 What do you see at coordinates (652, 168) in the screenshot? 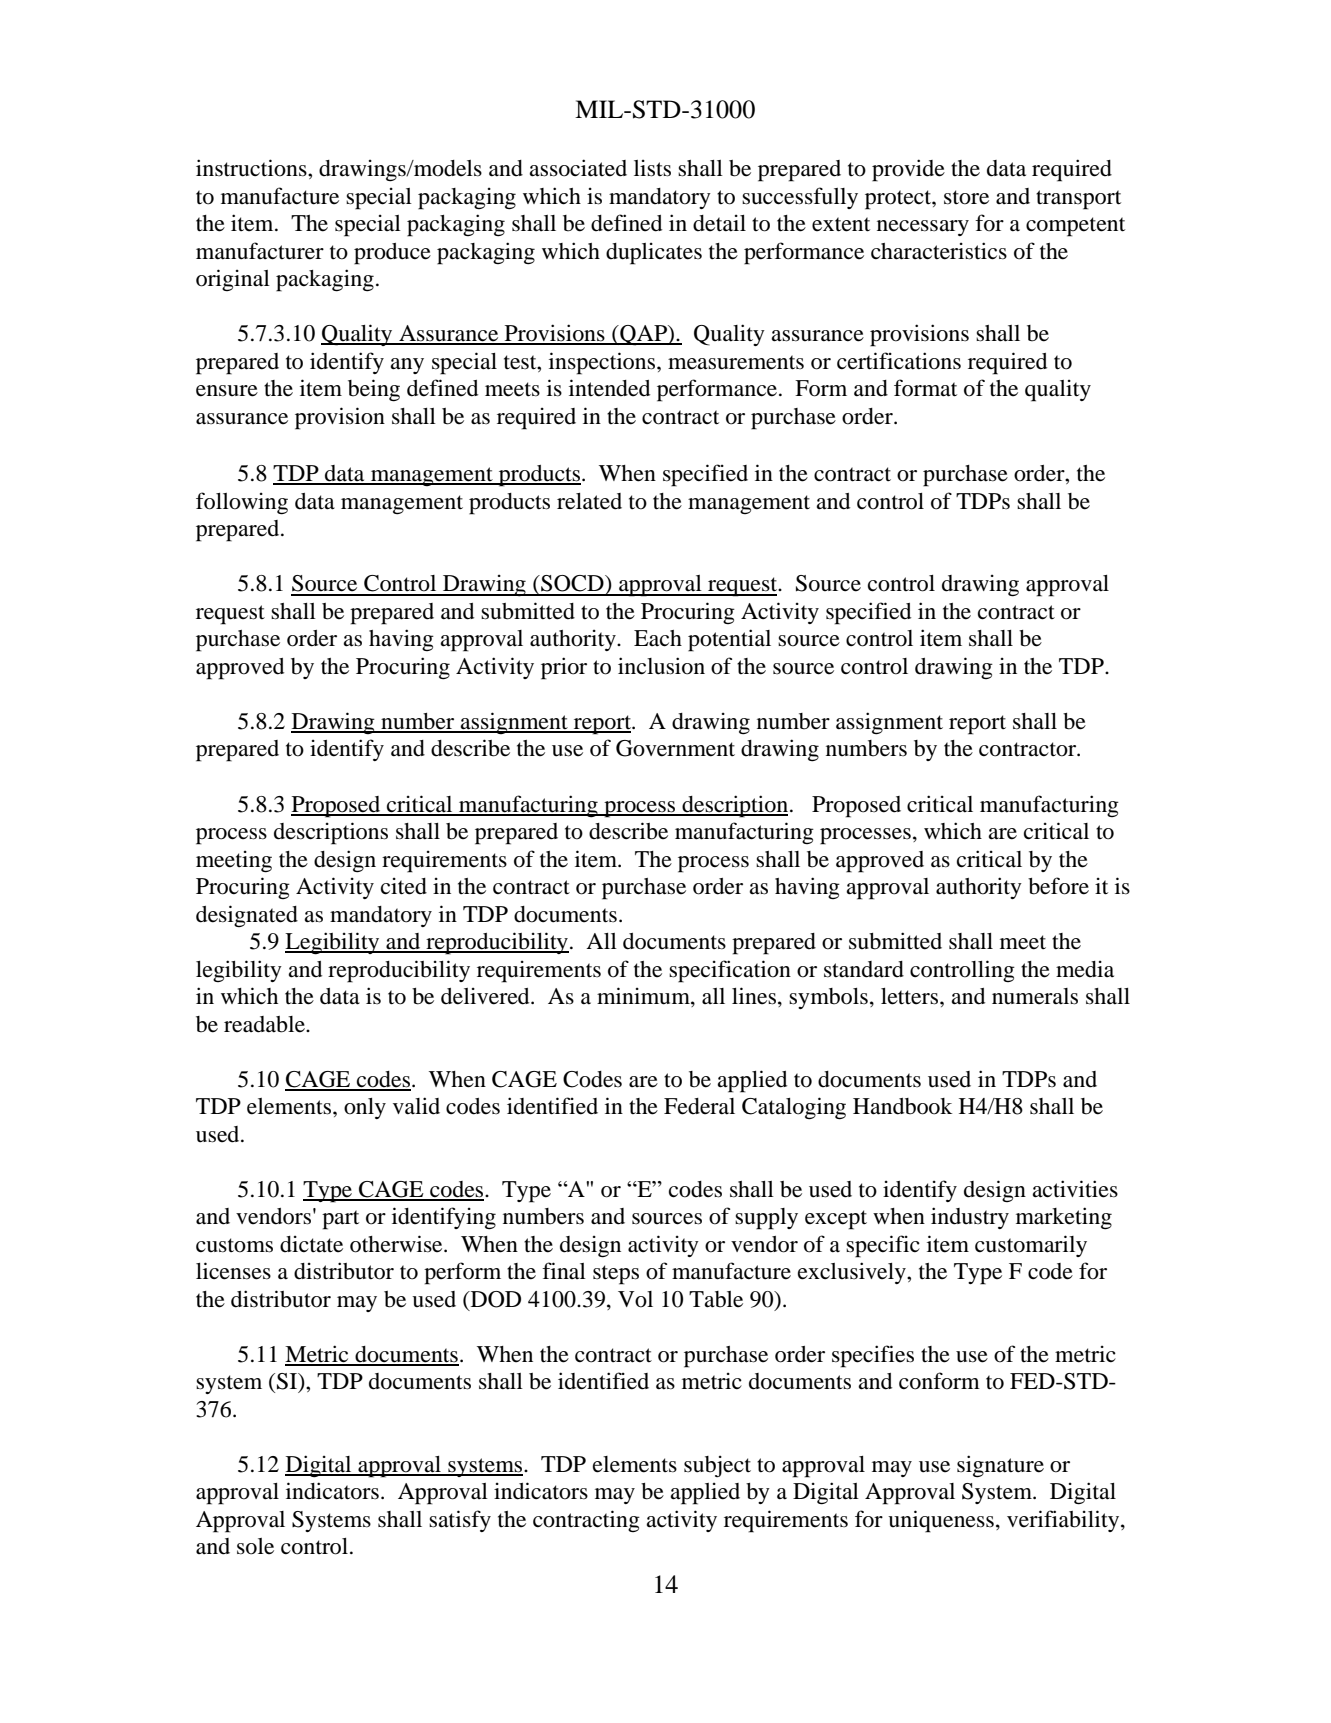
I see `lists` at bounding box center [652, 168].
